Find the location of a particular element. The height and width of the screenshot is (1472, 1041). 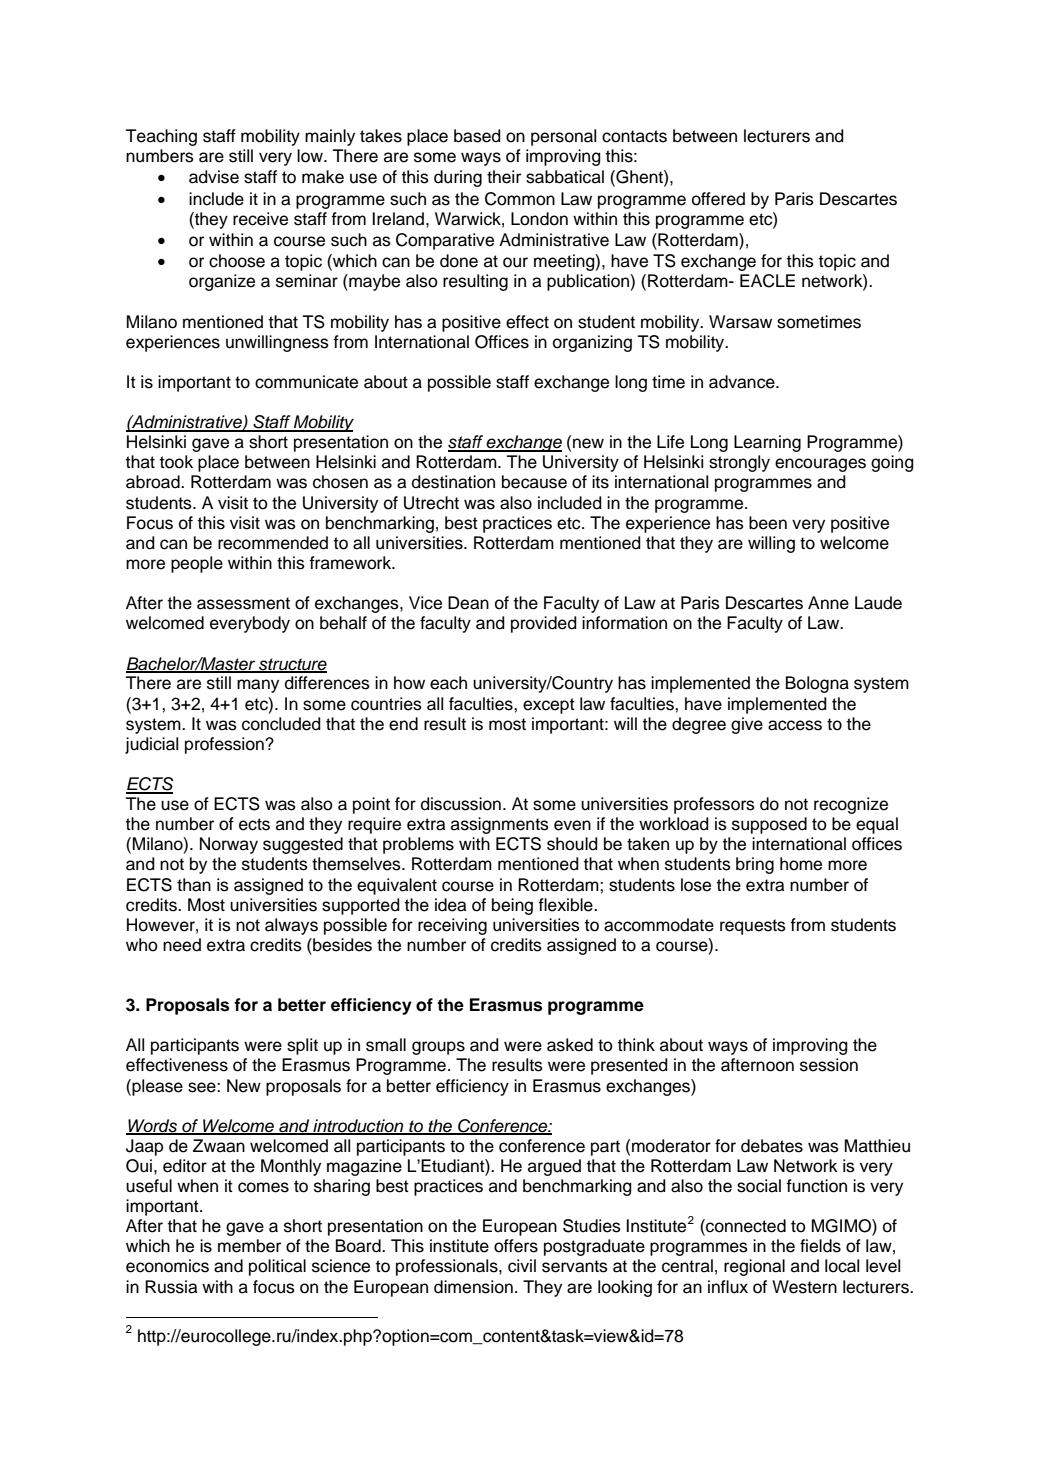

advise is located at coordinates (214, 177).
